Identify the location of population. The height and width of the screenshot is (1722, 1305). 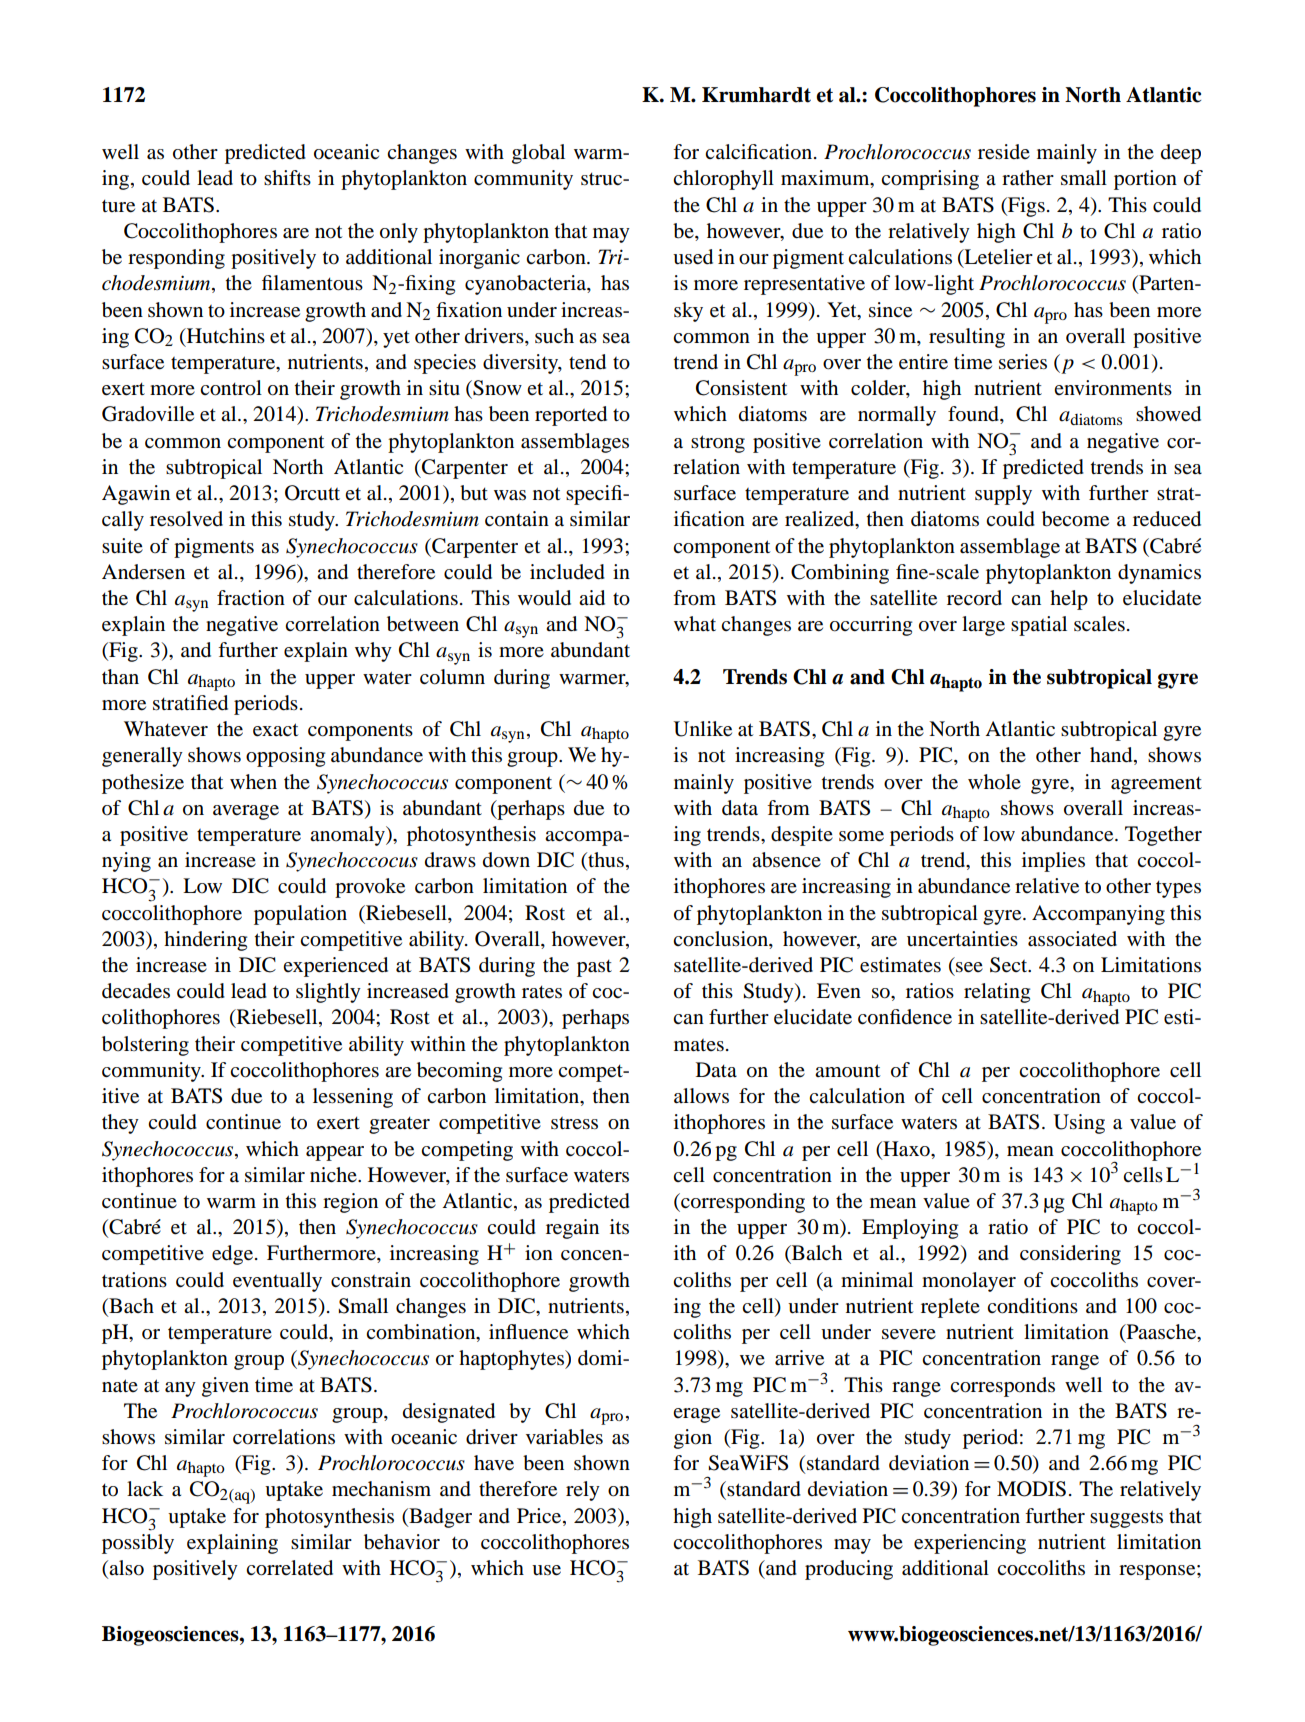
(300, 915).
